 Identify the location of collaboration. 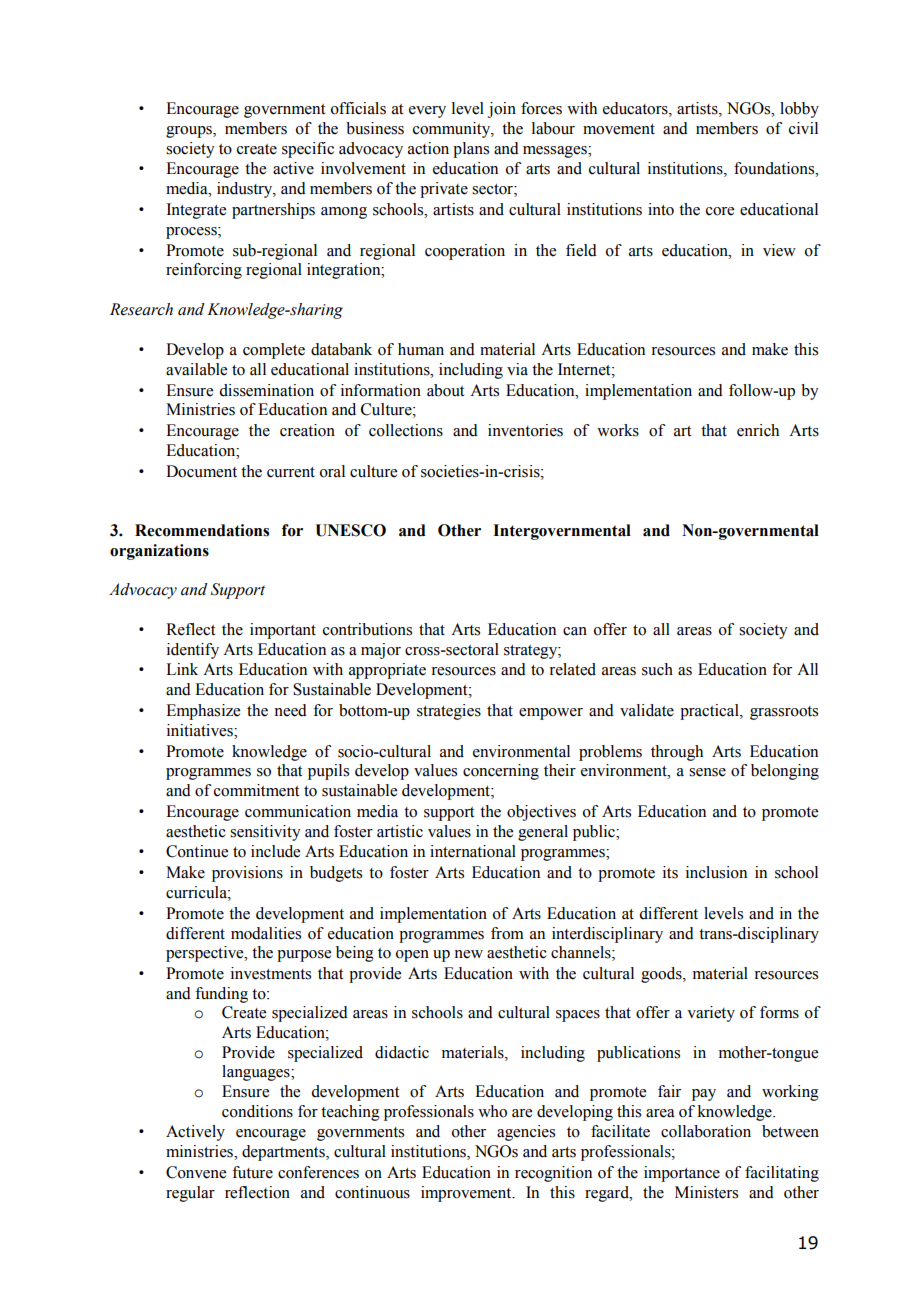
(706, 1131).
